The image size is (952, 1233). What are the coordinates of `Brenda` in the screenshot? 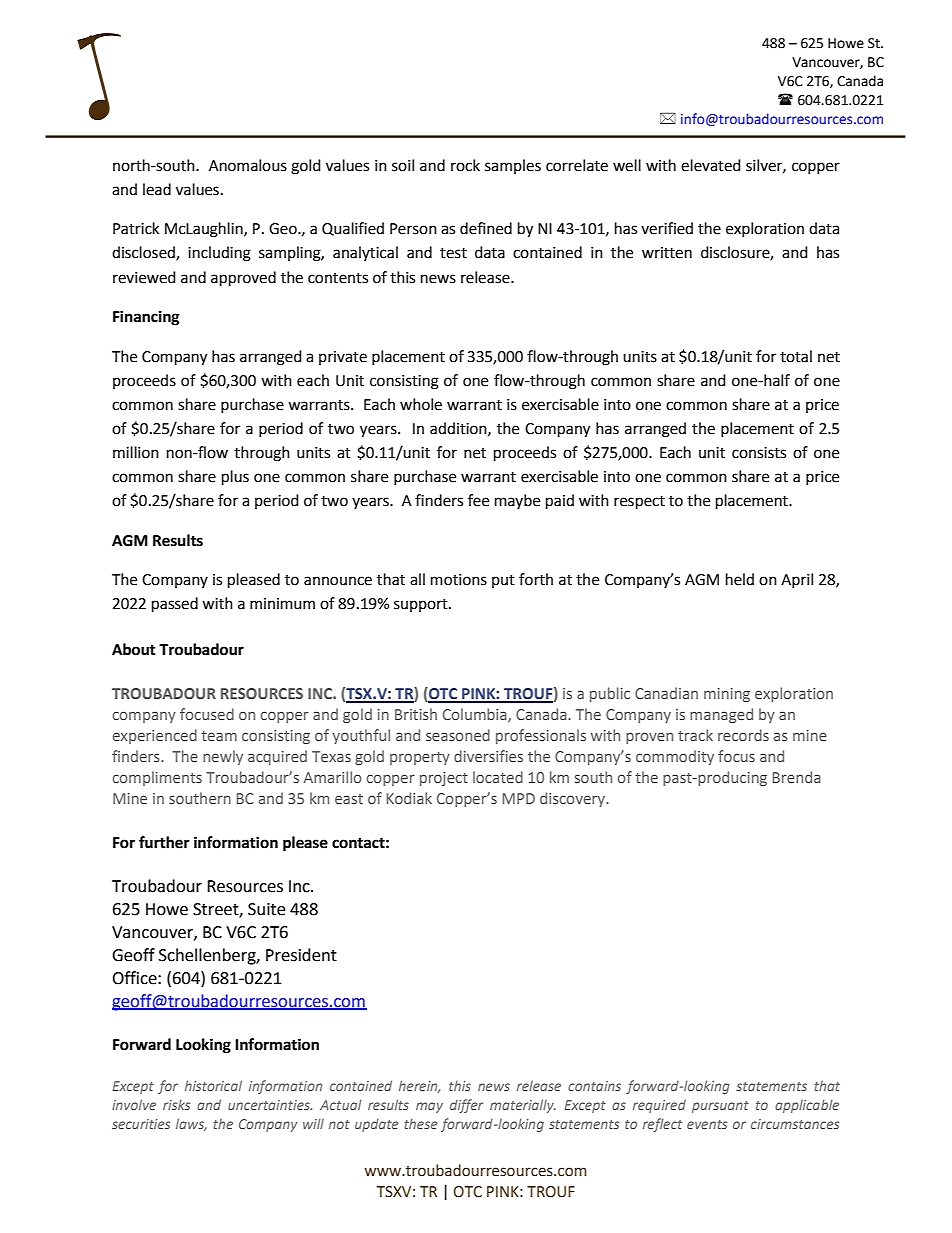 It's located at (796, 777).
